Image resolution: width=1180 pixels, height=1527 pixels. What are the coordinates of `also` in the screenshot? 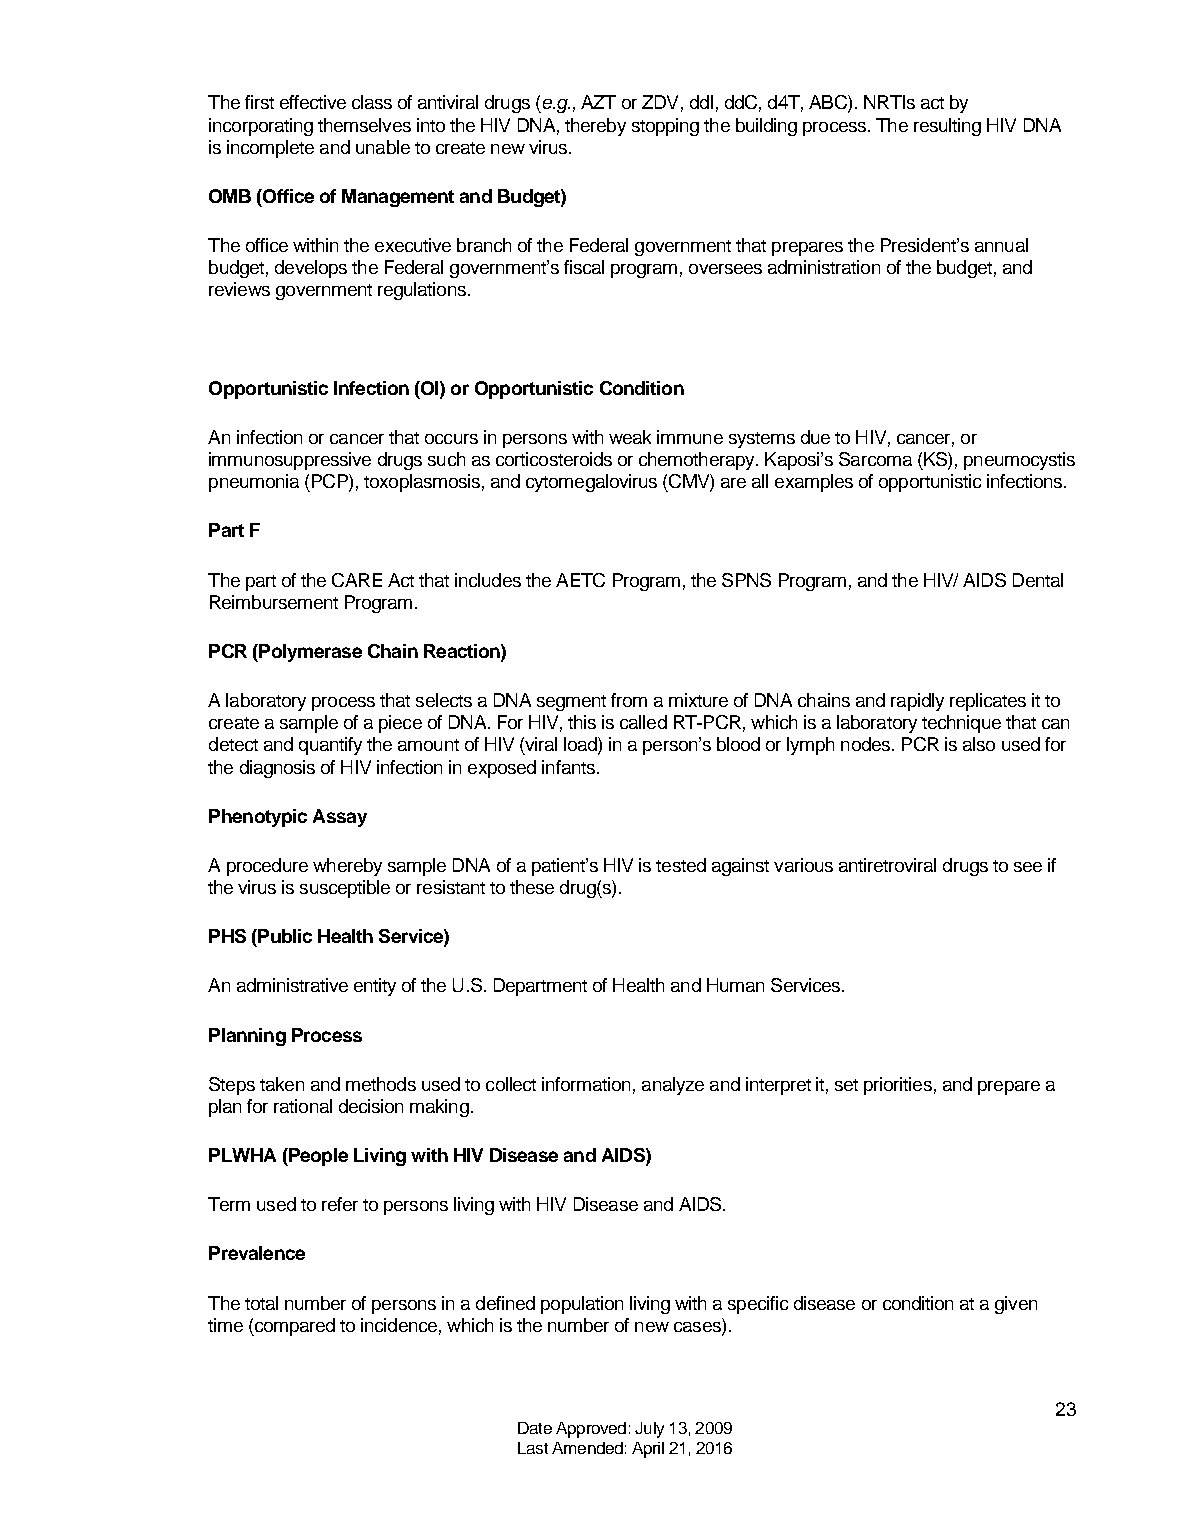 It's located at (979, 744).
